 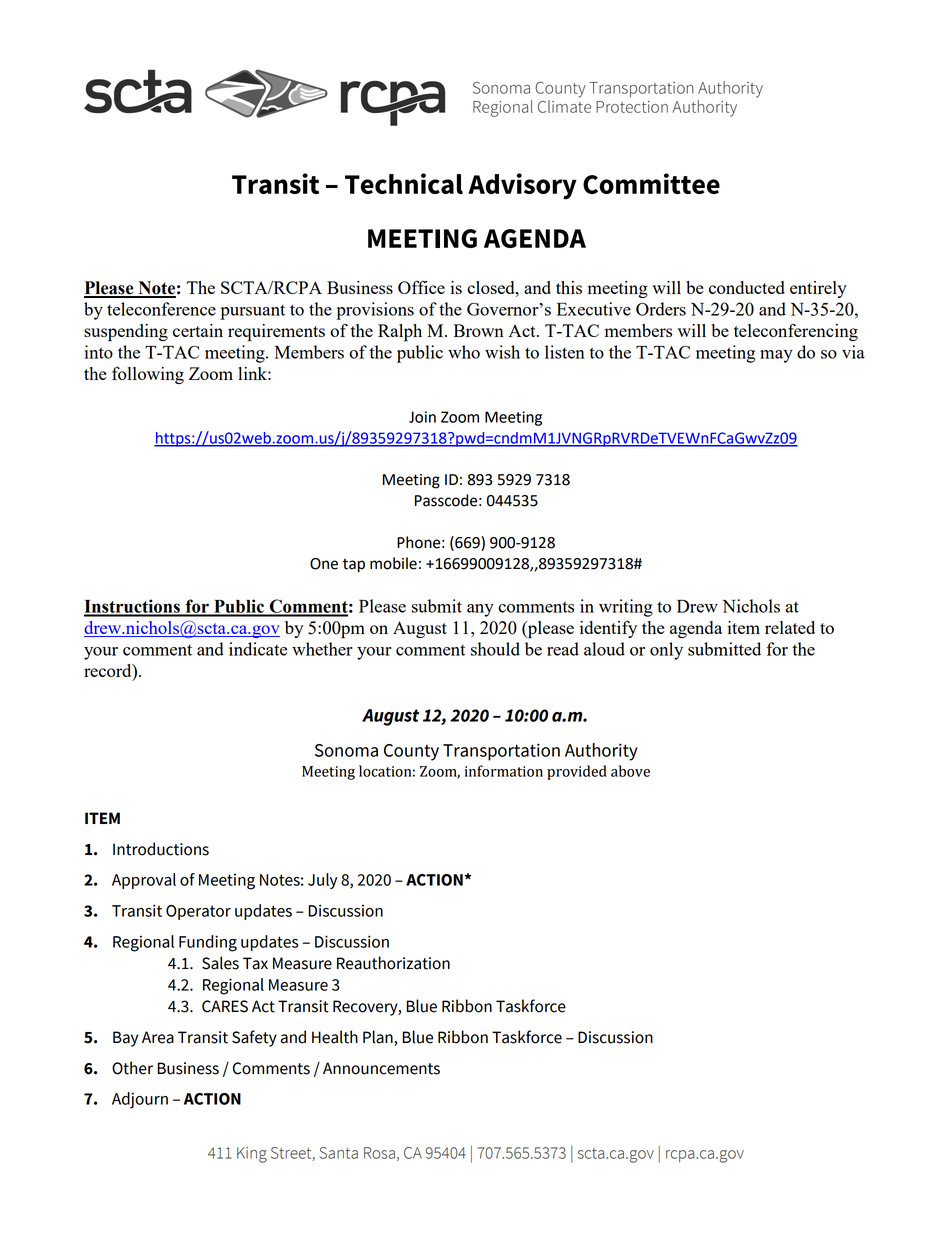 I want to click on Rosa, so click(x=379, y=1153).
